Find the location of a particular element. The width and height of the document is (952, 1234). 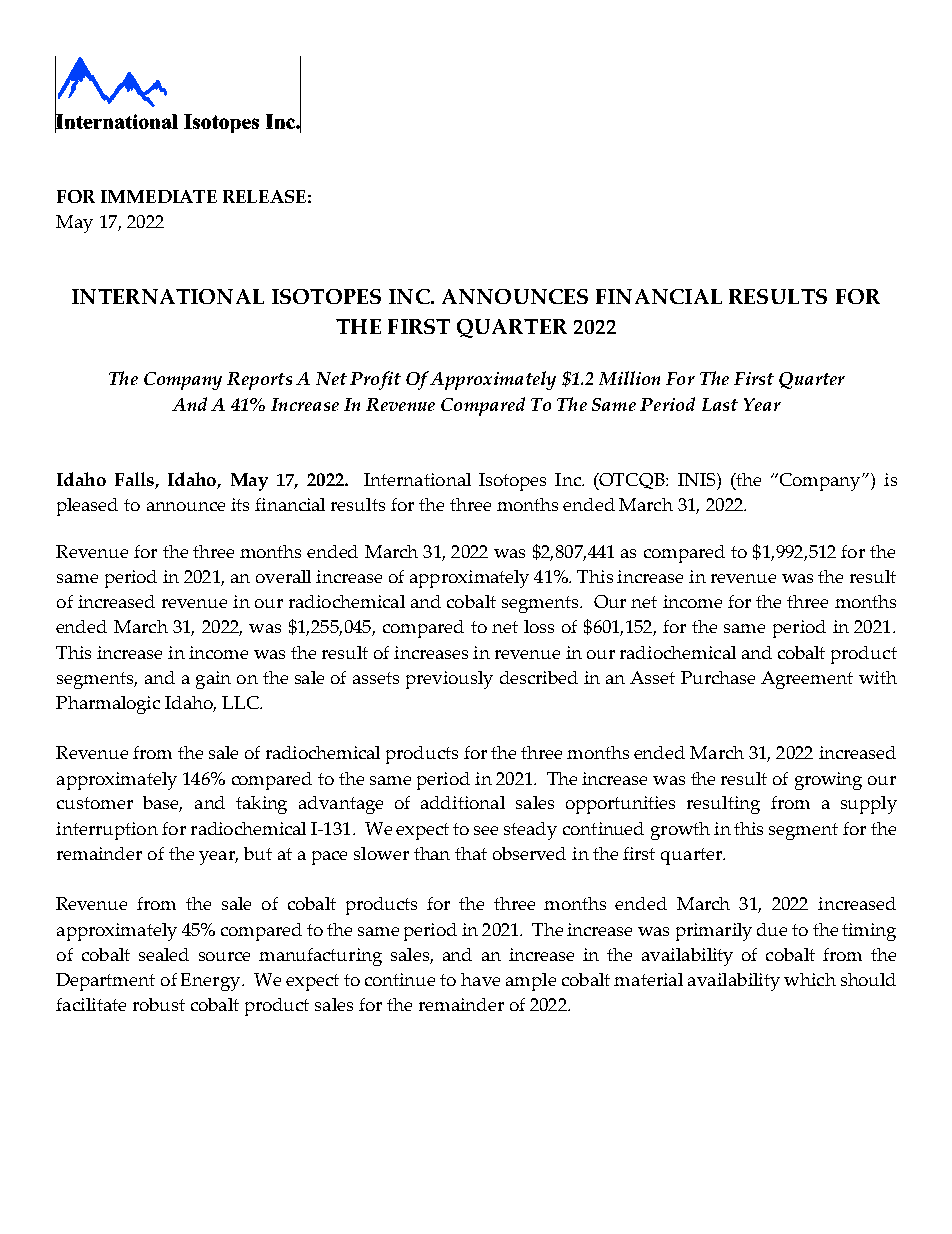

RELEASE is located at coordinates (264, 196).
